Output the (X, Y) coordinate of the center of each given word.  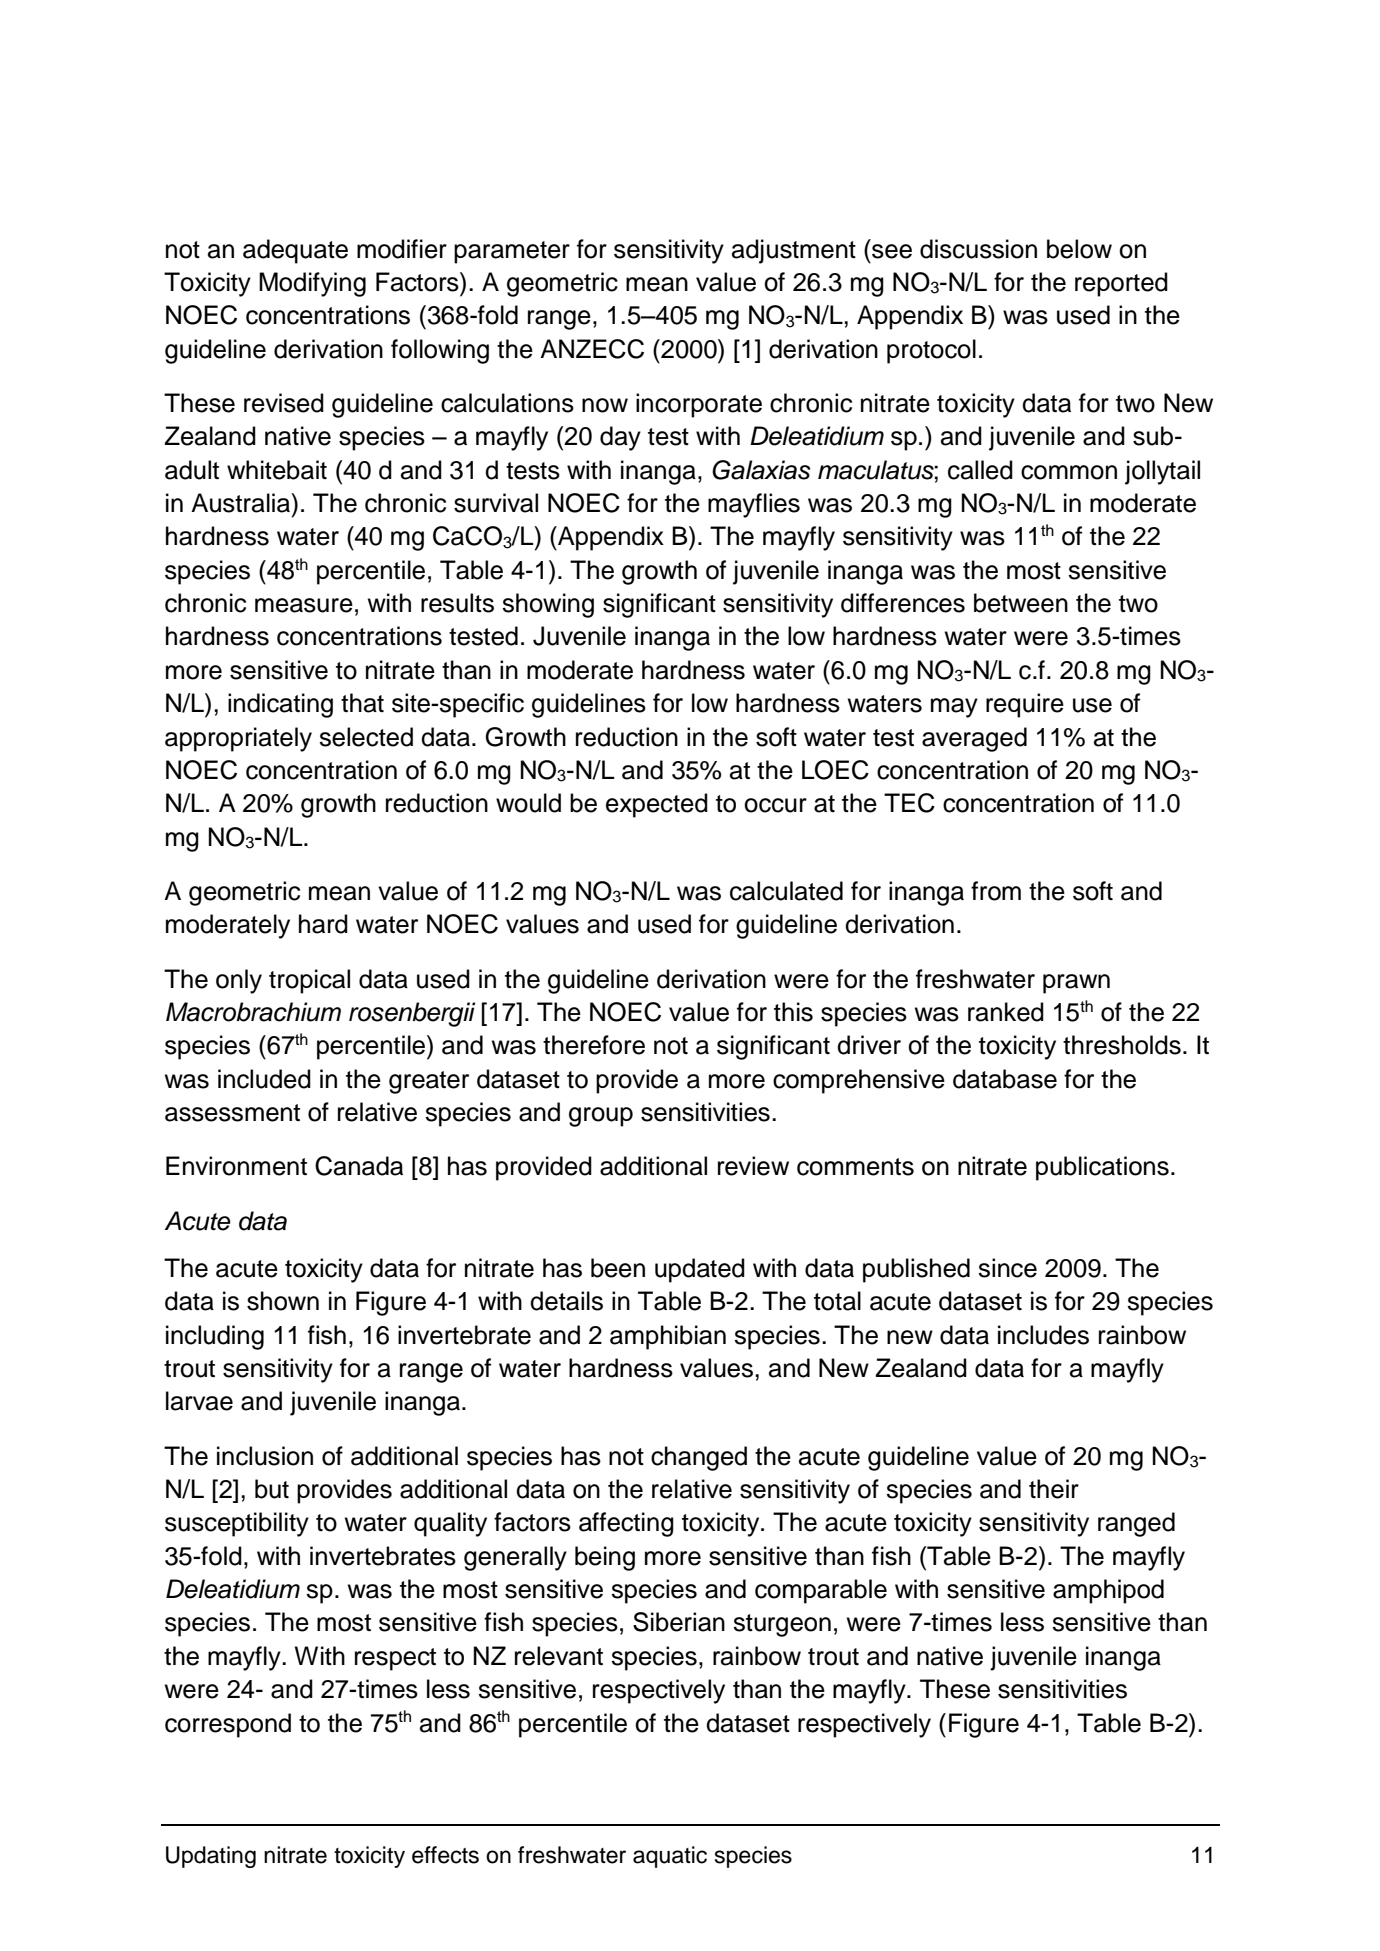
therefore (594, 1045)
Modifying (312, 284)
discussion (978, 249)
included (264, 1079)
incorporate (699, 405)
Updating (211, 1857)
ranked (1006, 1012)
